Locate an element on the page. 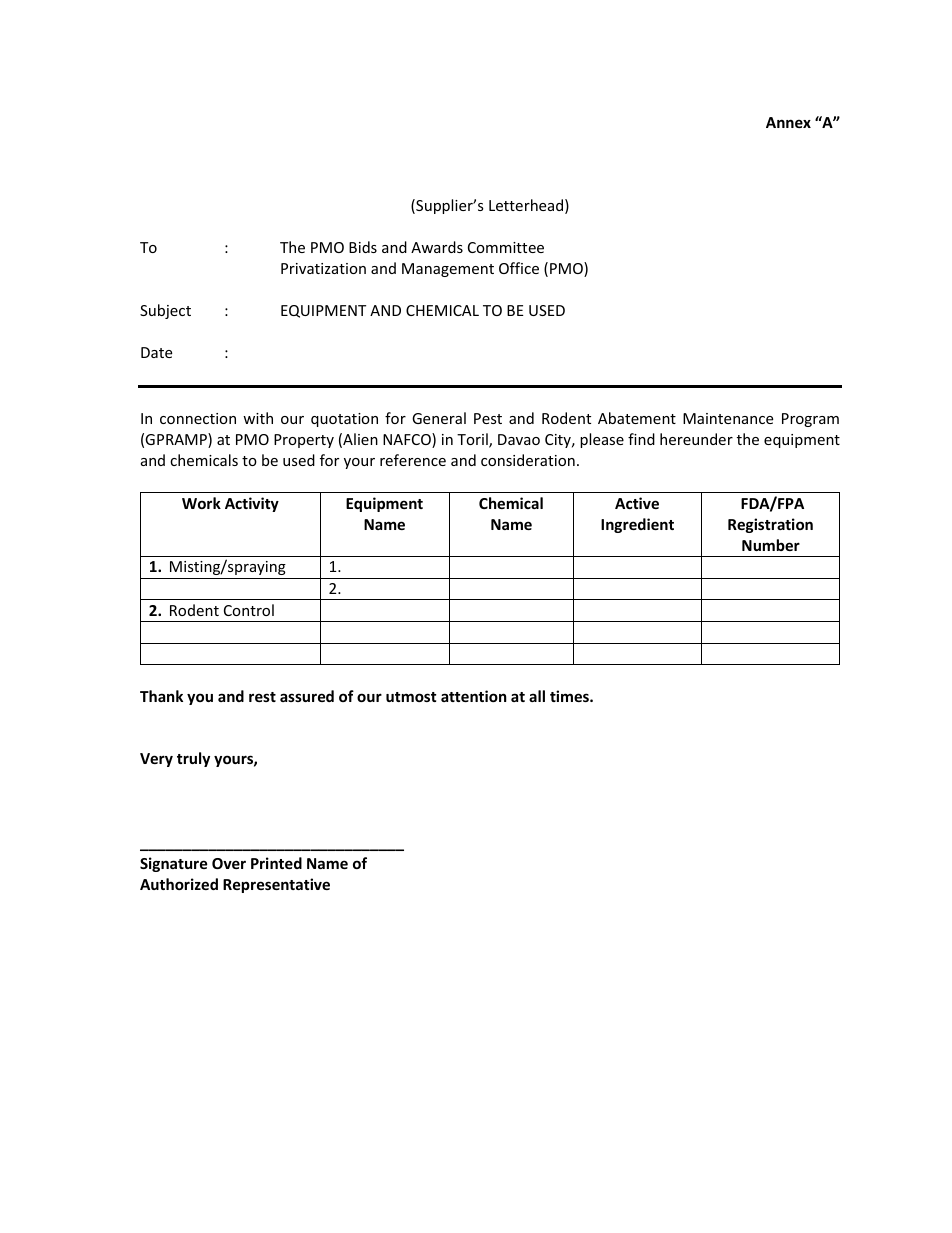 The height and width of the page is (1233, 952). Over is located at coordinates (229, 863).
